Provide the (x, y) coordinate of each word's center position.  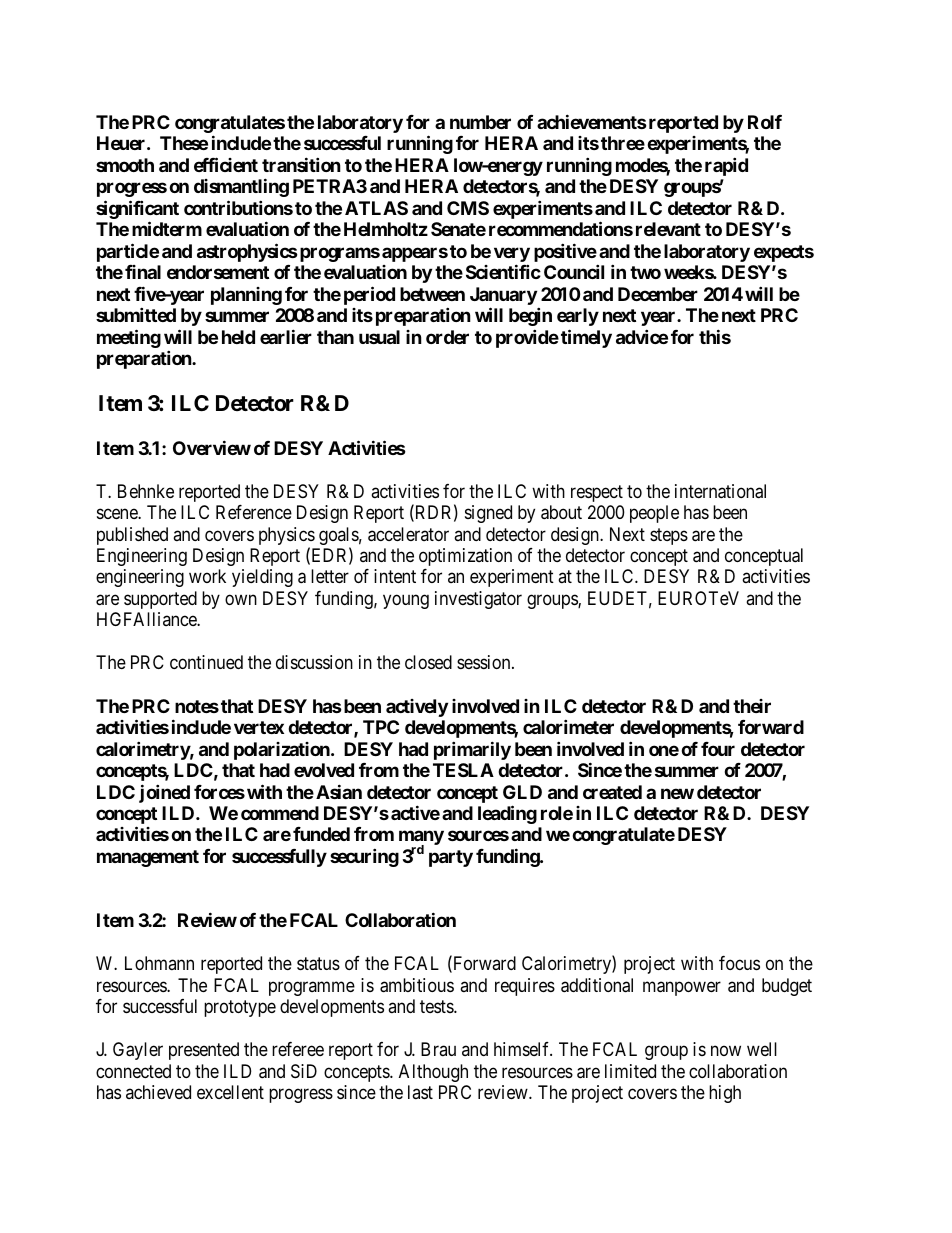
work (207, 576)
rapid (726, 166)
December (658, 294)
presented (204, 1051)
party (451, 858)
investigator (478, 600)
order (447, 337)
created (612, 792)
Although (433, 1073)
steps (669, 536)
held (238, 337)
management (148, 858)
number (480, 122)
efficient (226, 164)
